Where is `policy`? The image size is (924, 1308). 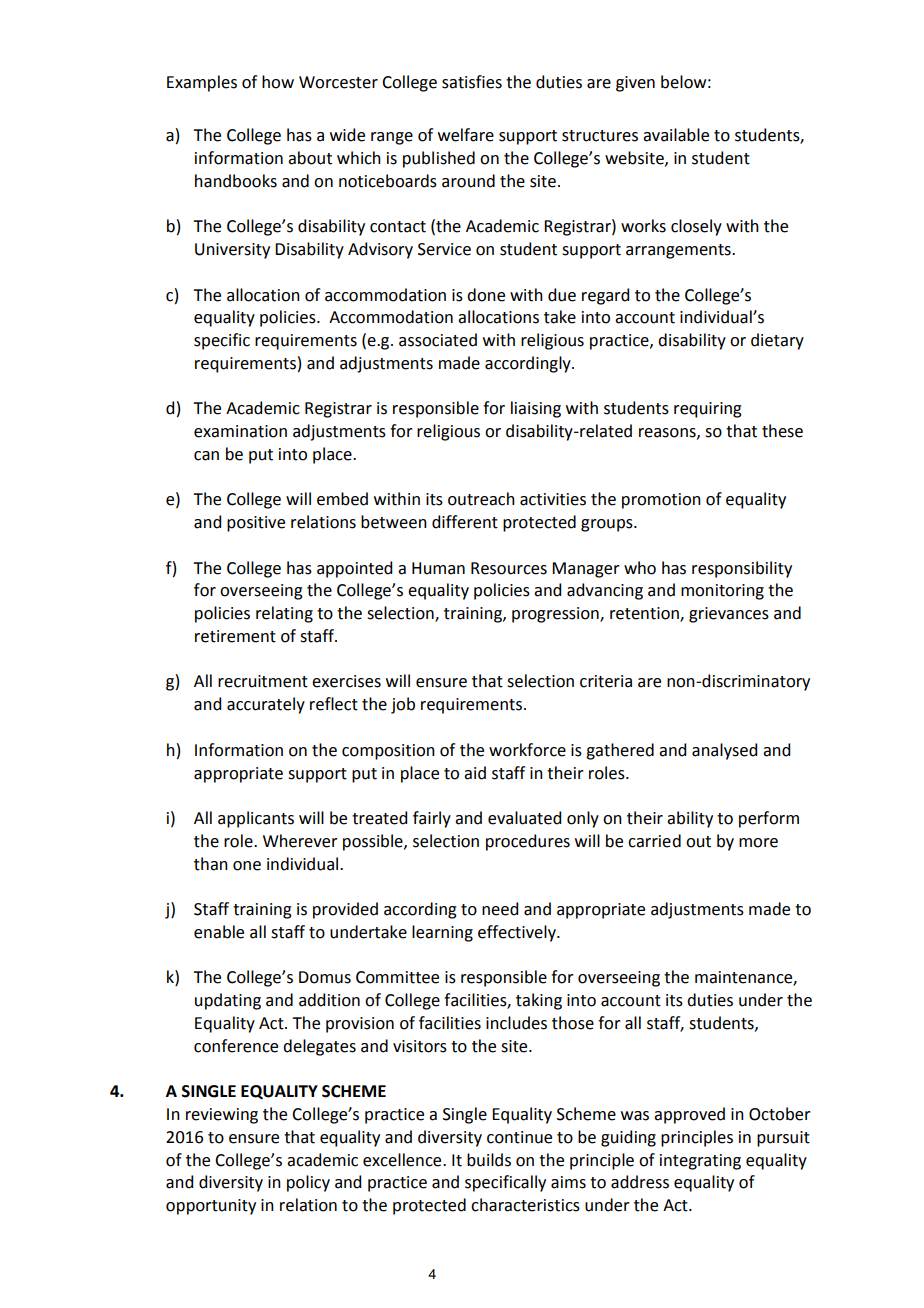
policy is located at coordinates (308, 1183).
